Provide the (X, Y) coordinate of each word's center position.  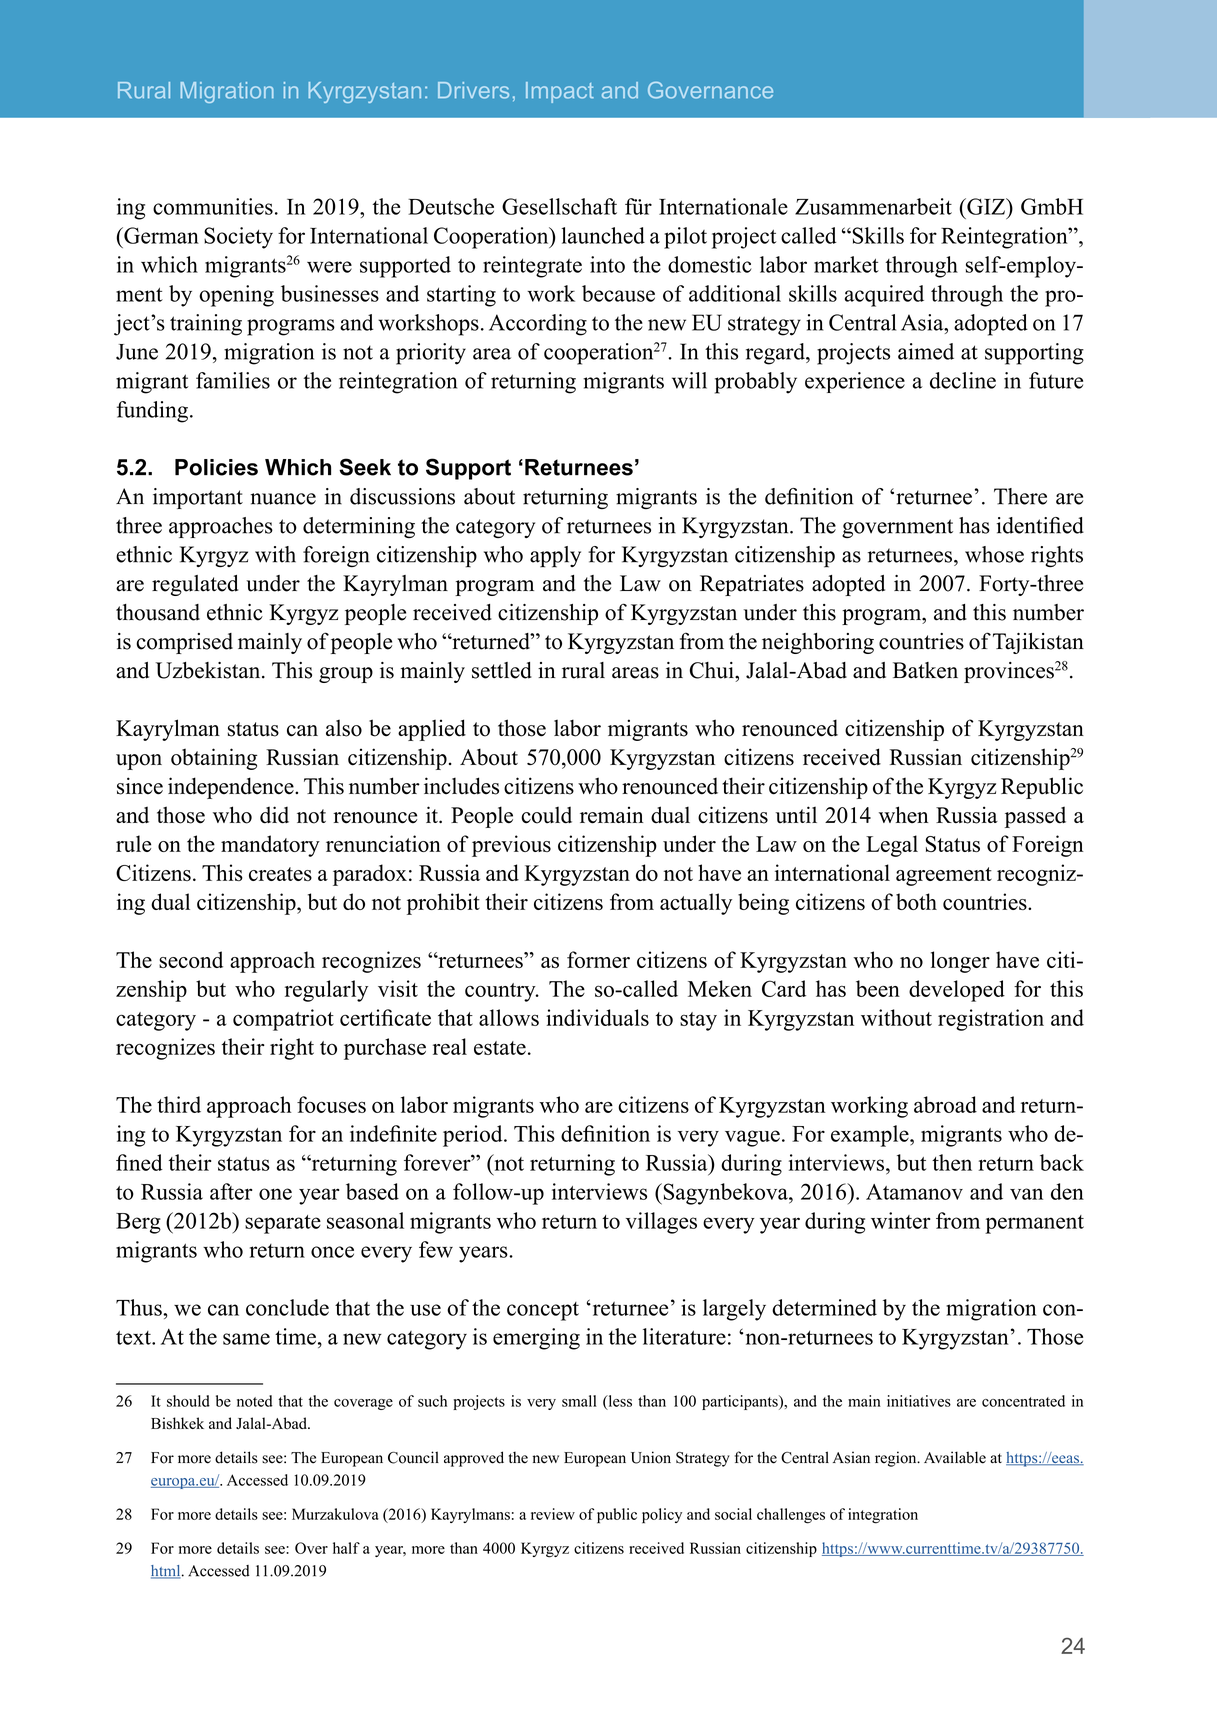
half (346, 1548)
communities (213, 206)
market (846, 264)
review (553, 1514)
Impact (560, 92)
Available (955, 1457)
